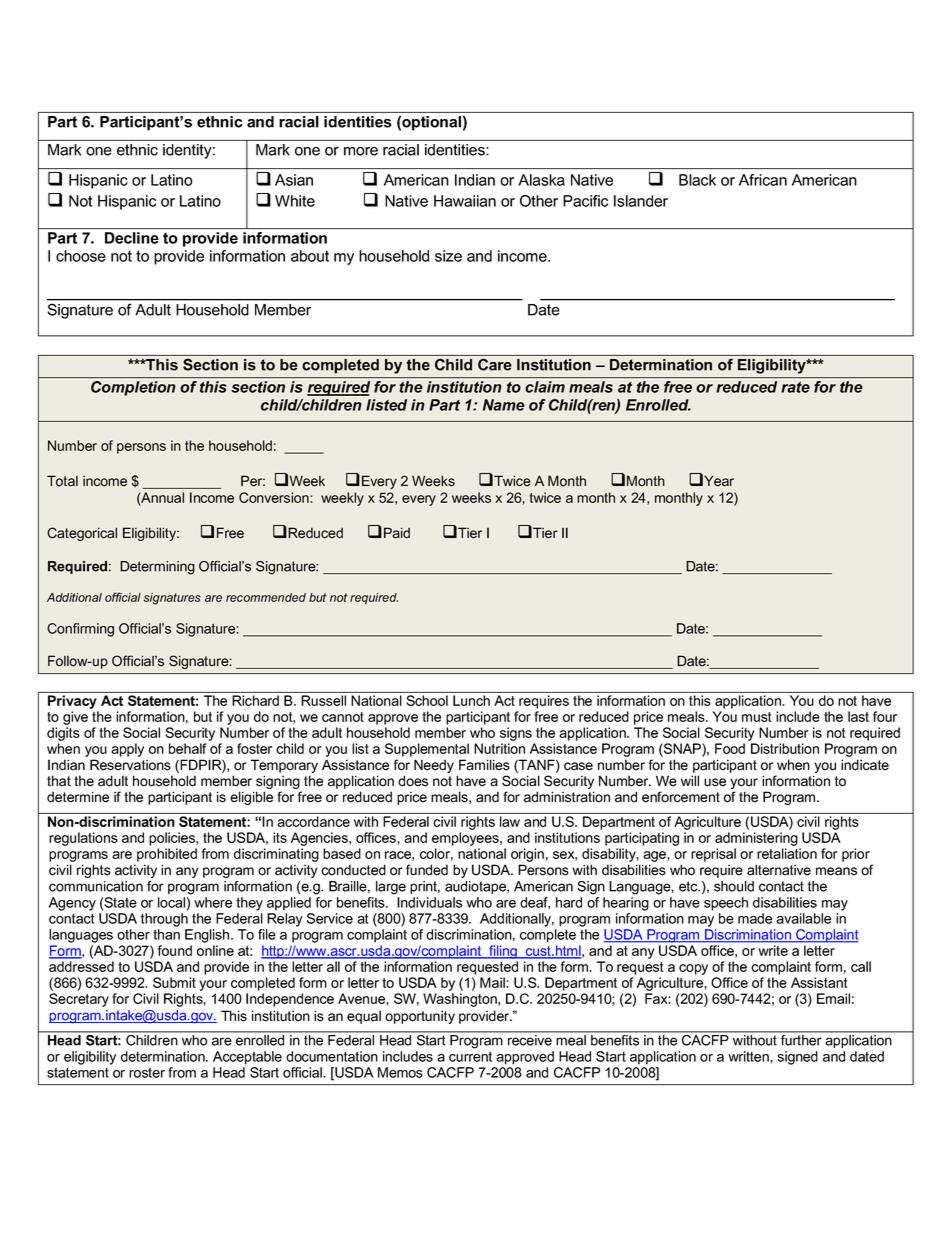 Image resolution: width=952 pixels, height=1233 pixels. Describe the element at coordinates (763, 180) in the document. I see `African` at that location.
